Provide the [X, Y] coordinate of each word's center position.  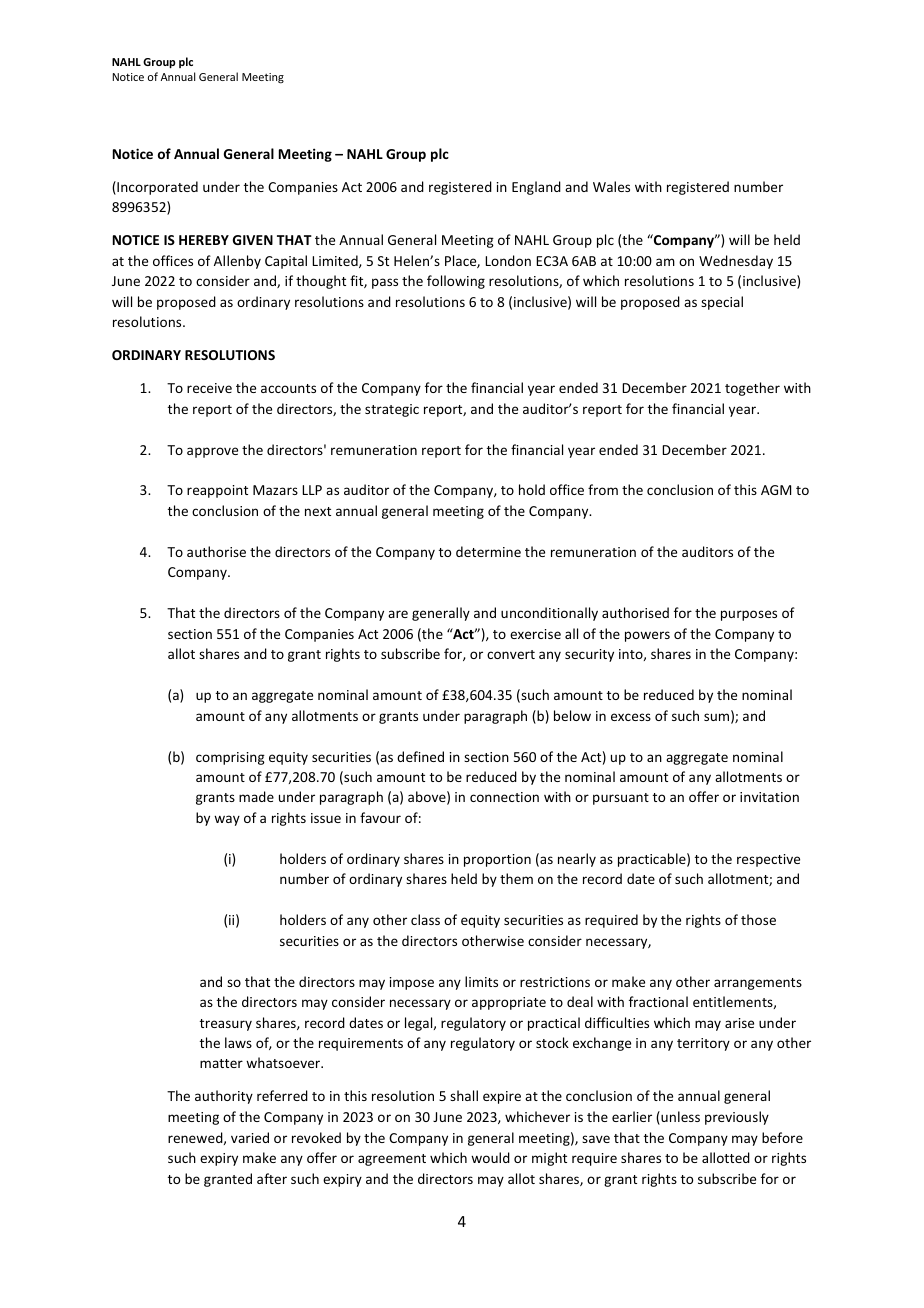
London [508, 260]
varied [250, 1137]
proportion [497, 860]
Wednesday [736, 262]
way [227, 820]
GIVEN [253, 240]
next [318, 511]
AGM [776, 490]
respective [768, 860]
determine [488, 551]
